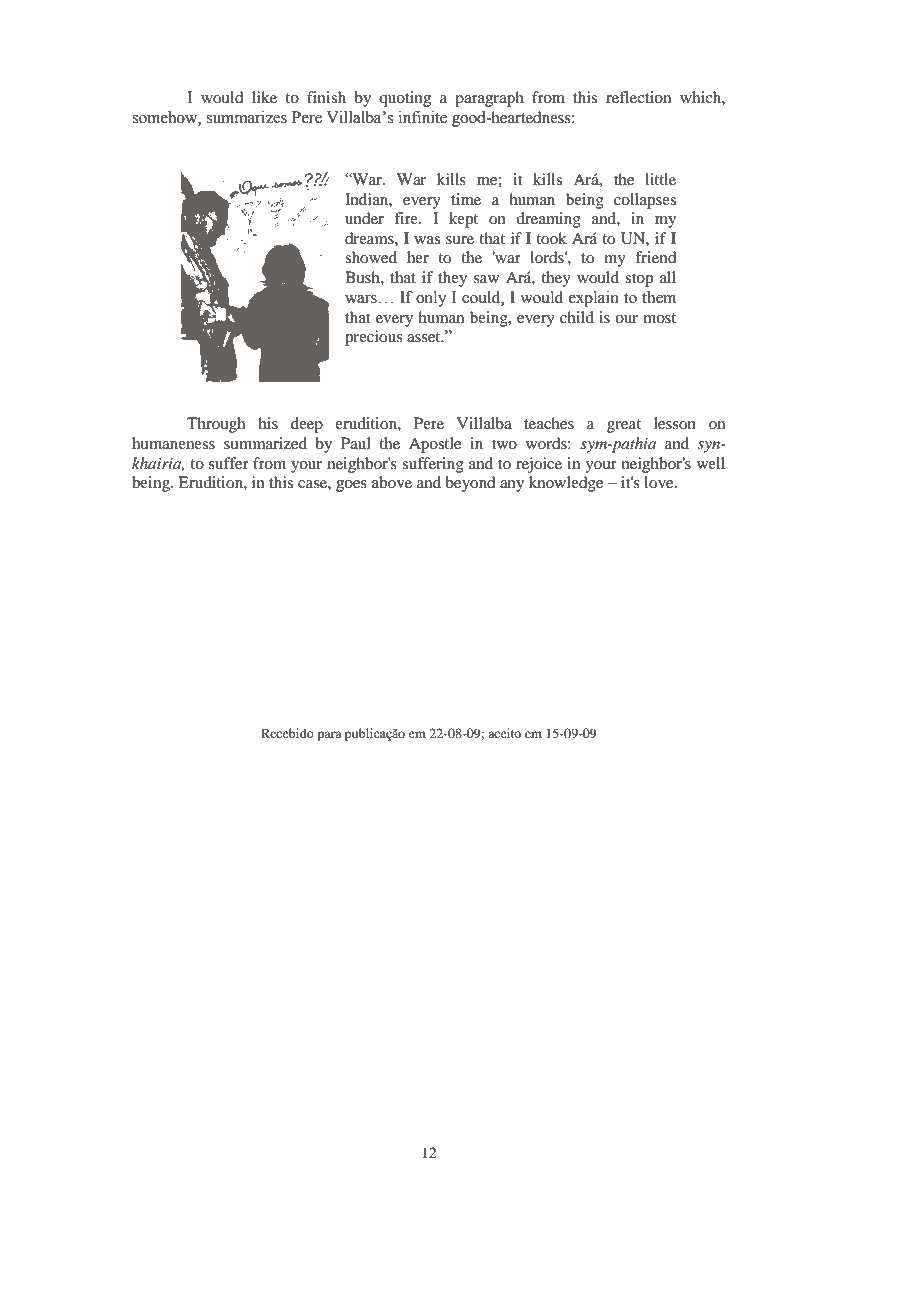 This screenshot has width=924, height=1308. I want to click on reflection, so click(638, 97).
